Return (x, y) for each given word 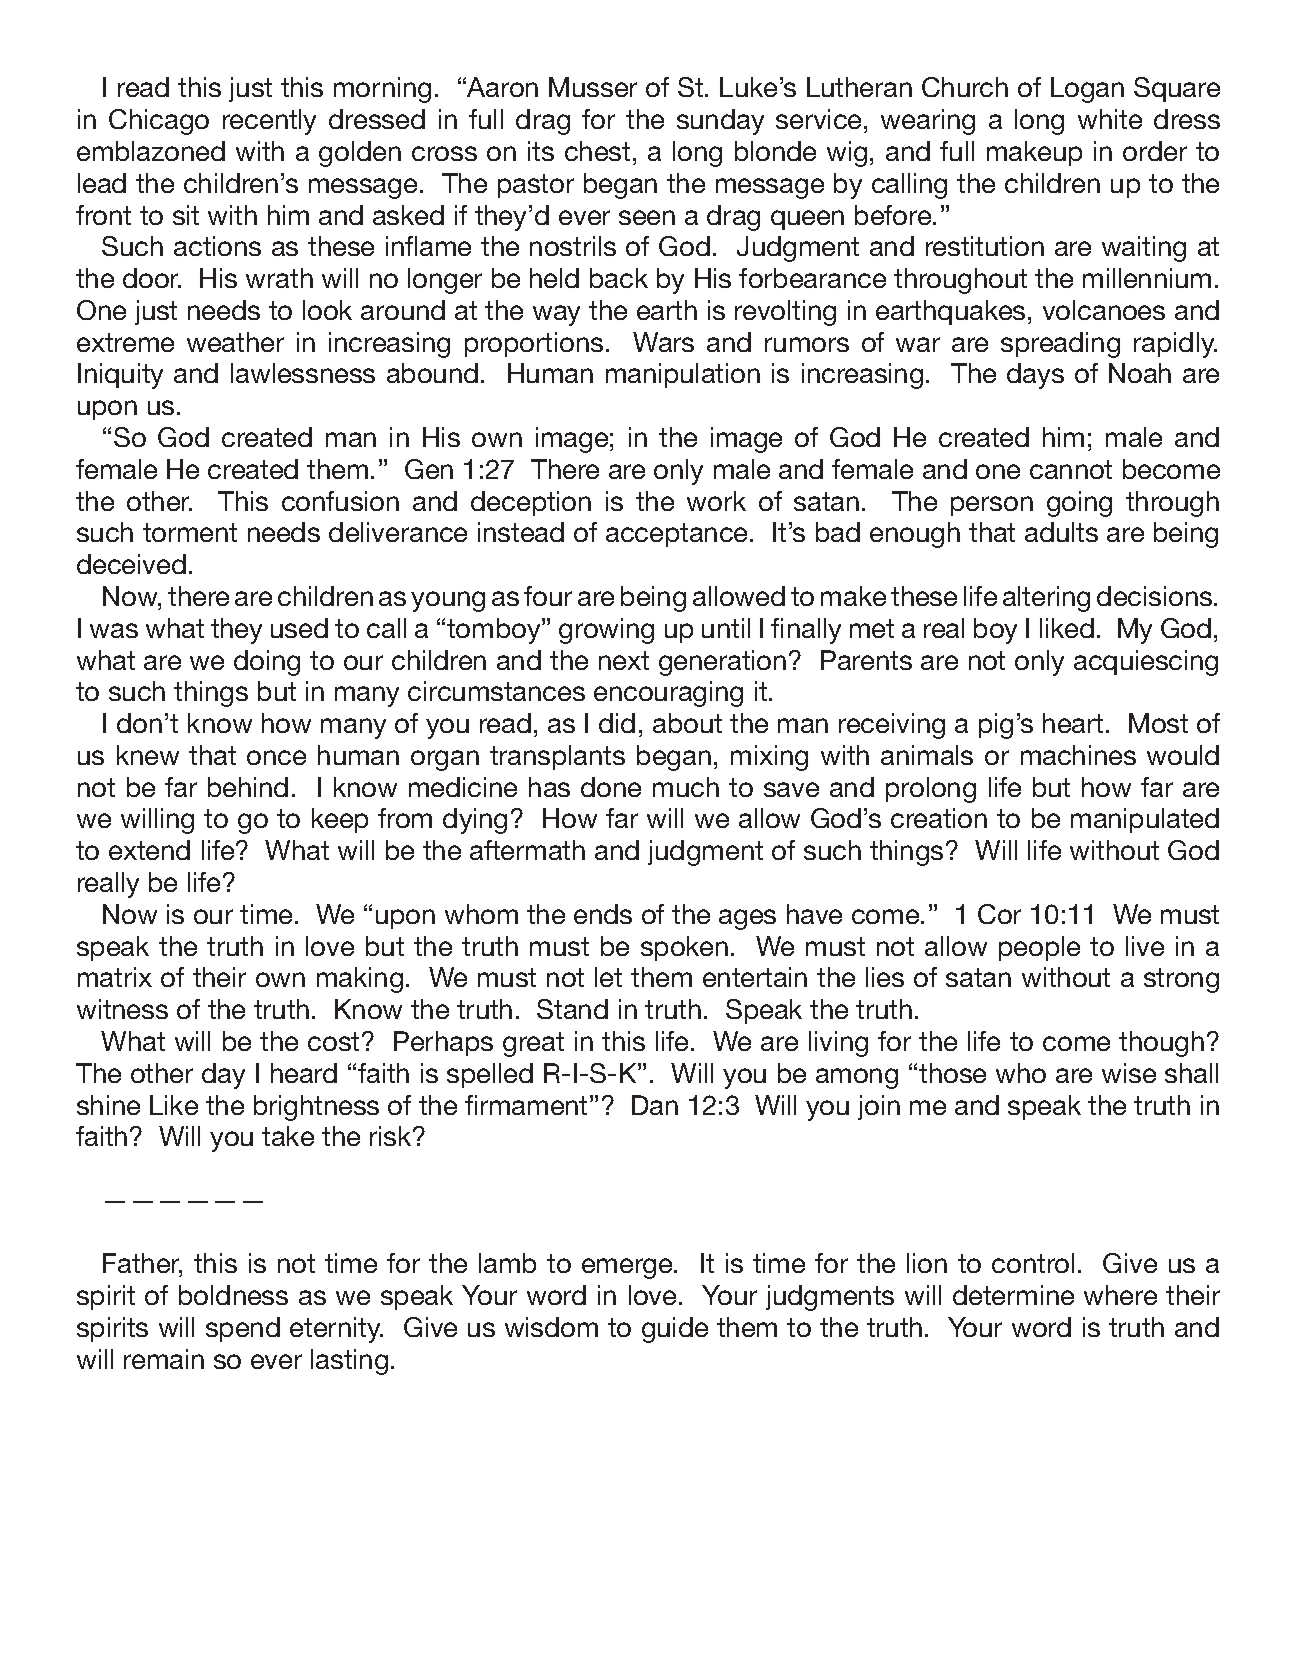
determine (1013, 1295)
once (276, 757)
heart (1073, 723)
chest (597, 151)
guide (675, 1330)
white (1110, 119)
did (617, 723)
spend (243, 1329)
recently (269, 122)
